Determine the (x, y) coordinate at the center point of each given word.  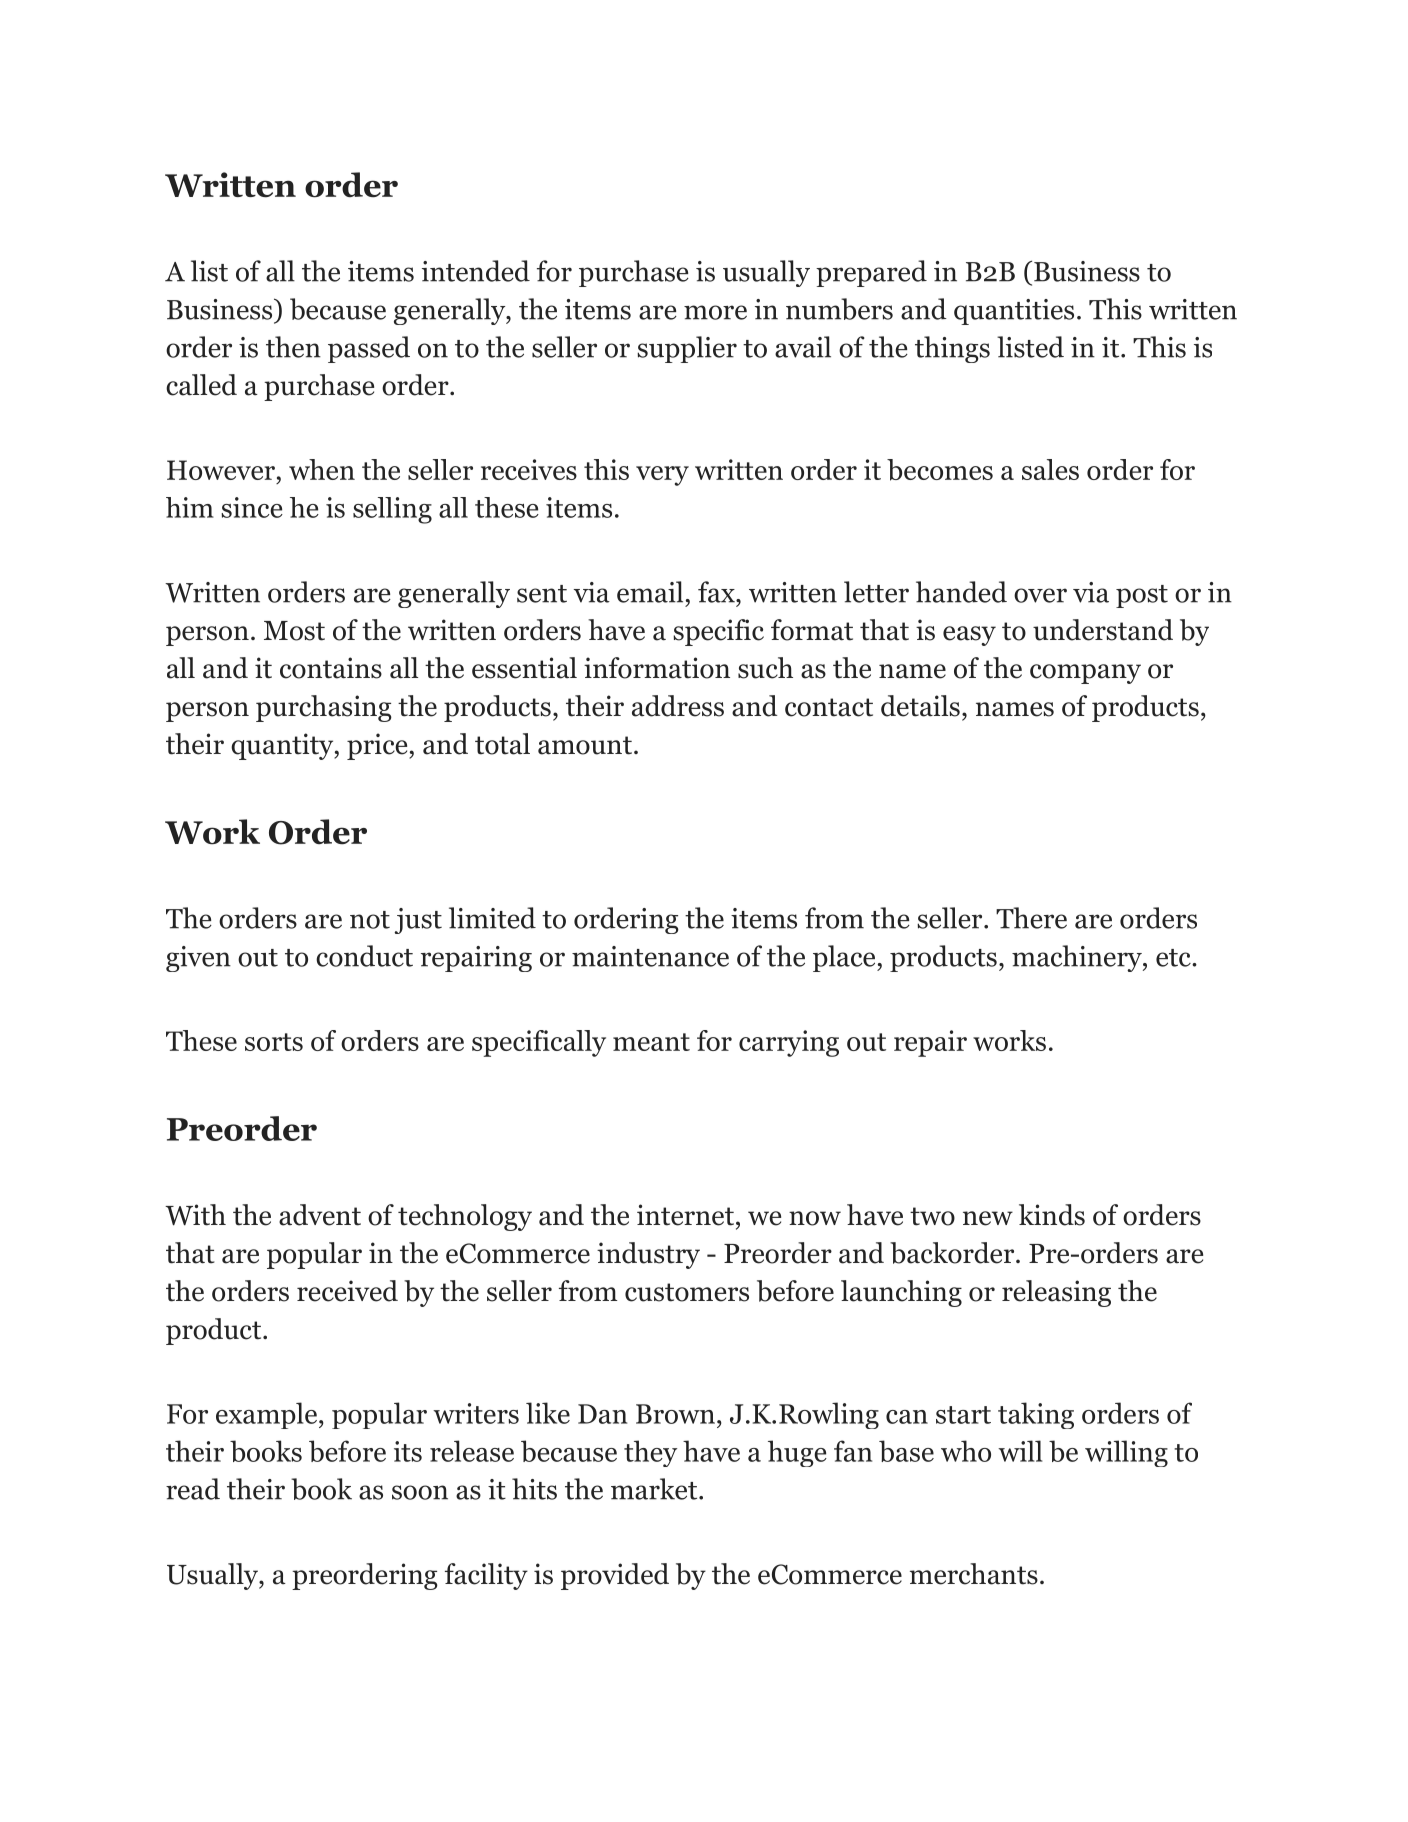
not (370, 920)
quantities (1014, 312)
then (293, 347)
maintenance (650, 956)
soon (420, 1492)
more (715, 312)
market (654, 1489)
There (1031, 918)
